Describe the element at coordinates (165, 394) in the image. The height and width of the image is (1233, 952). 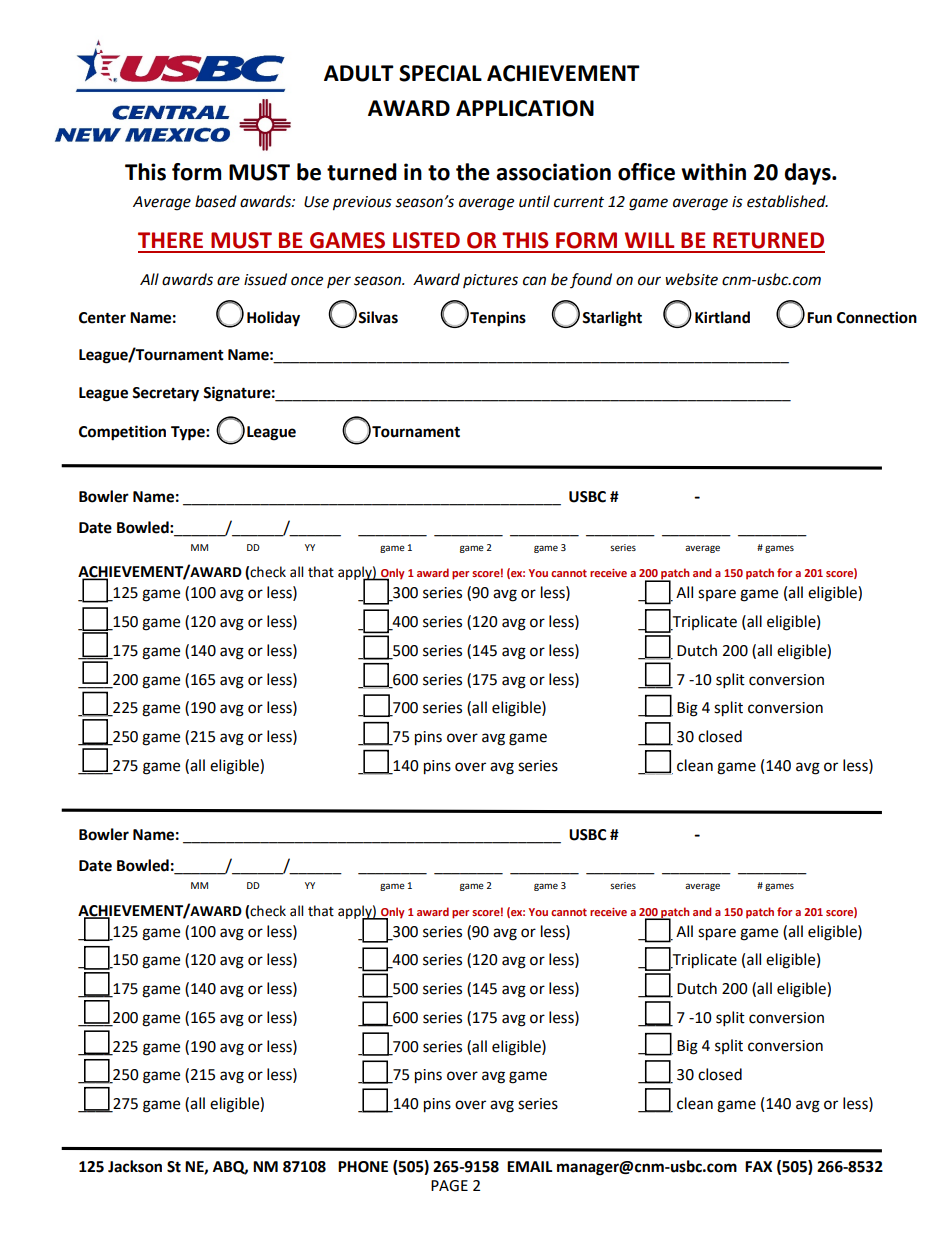
I see `Secretary` at that location.
